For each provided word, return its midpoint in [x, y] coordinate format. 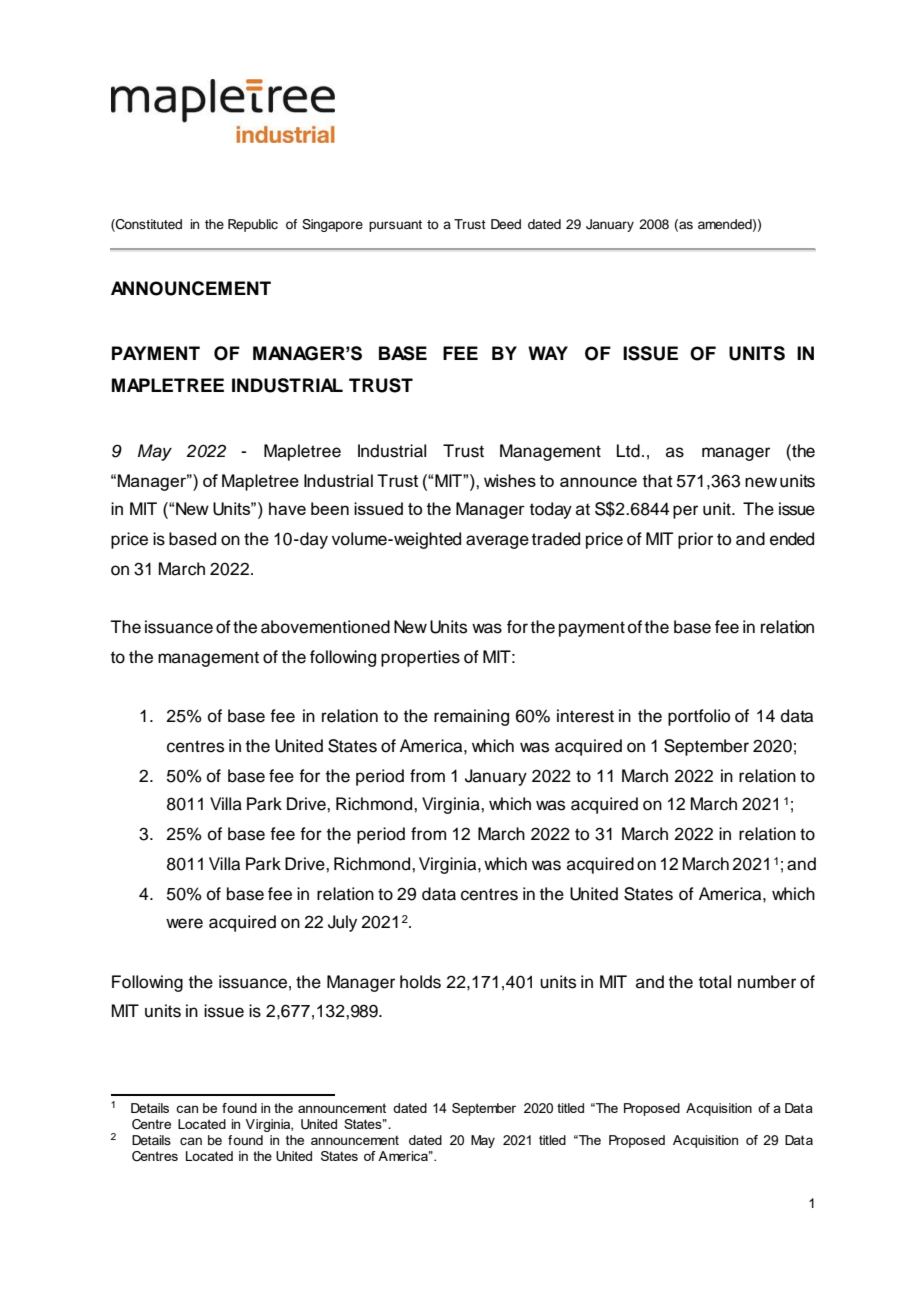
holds [420, 982]
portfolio [699, 717]
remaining [471, 717]
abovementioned [325, 627]
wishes [510, 480]
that [658, 481]
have [287, 508]
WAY [548, 353]
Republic [253, 225]
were [184, 923]
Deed [506, 224]
